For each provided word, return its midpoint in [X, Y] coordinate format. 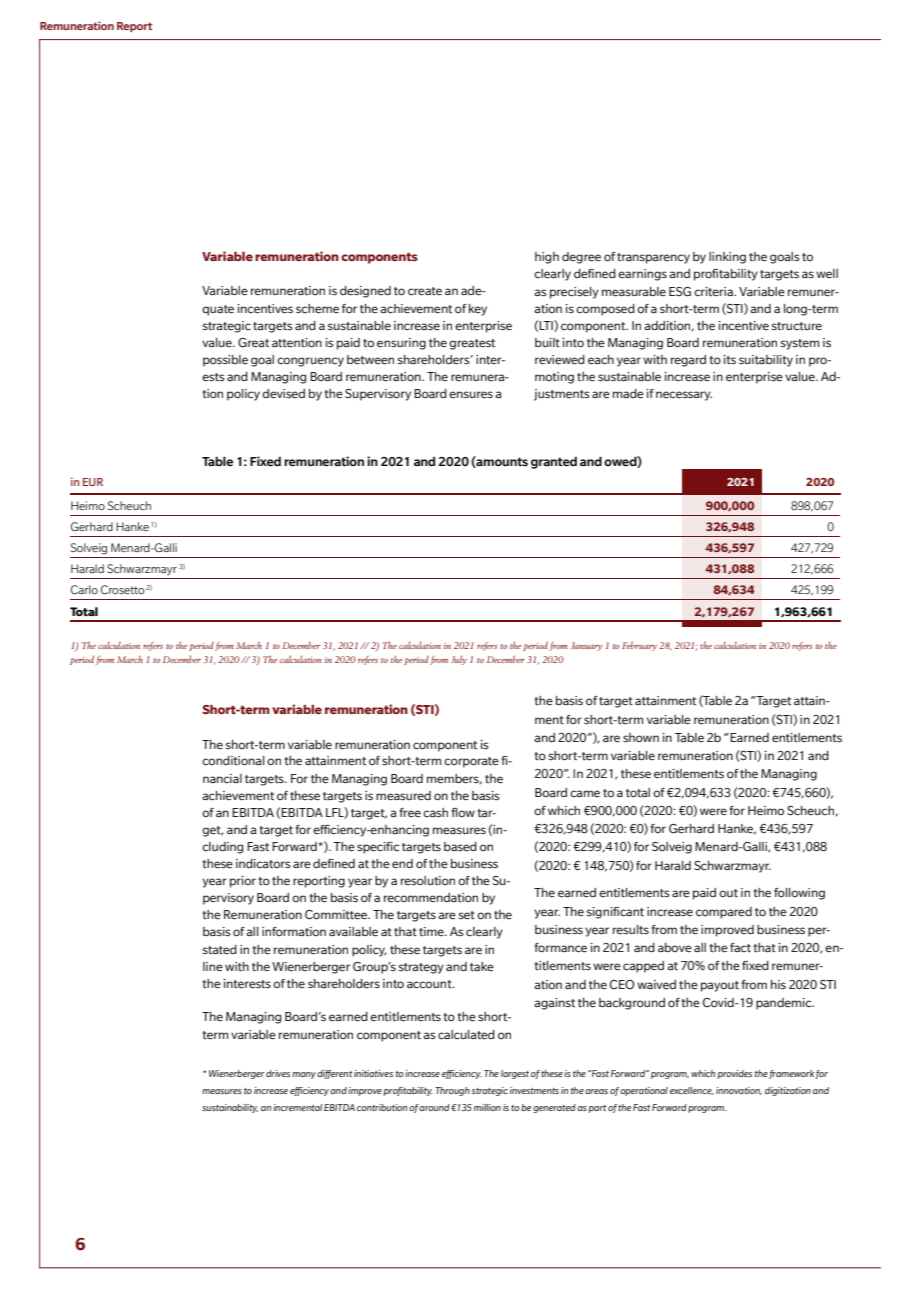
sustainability [230, 1108]
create [425, 291]
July [459, 660]
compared [724, 913]
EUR [93, 482]
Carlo [84, 589]
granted [554, 463]
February [639, 646]
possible [225, 361]
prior [243, 882]
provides [734, 1074]
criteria [714, 292]
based [460, 847]
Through [452, 1091]
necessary [684, 396]
